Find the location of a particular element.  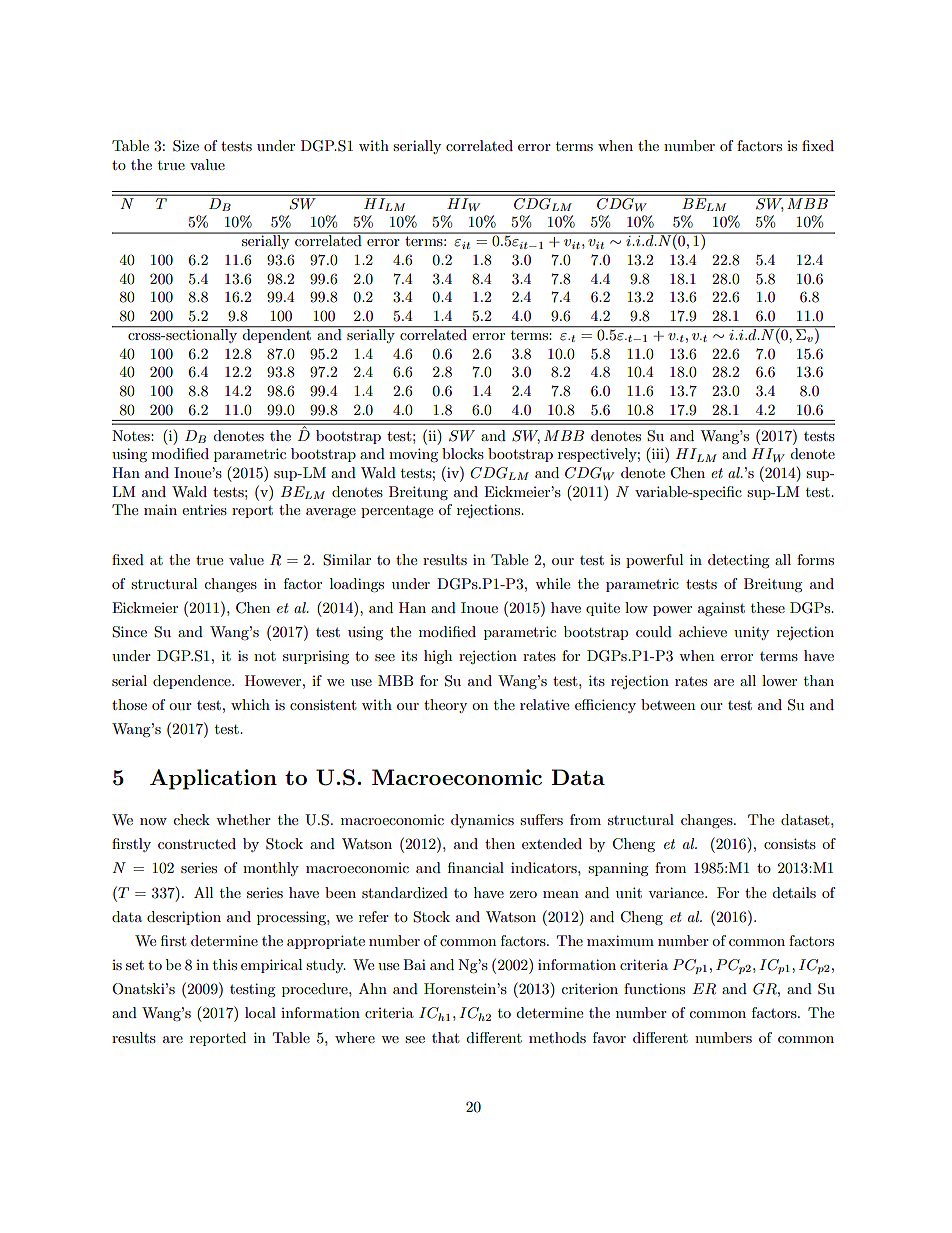

functions is located at coordinates (654, 988).
